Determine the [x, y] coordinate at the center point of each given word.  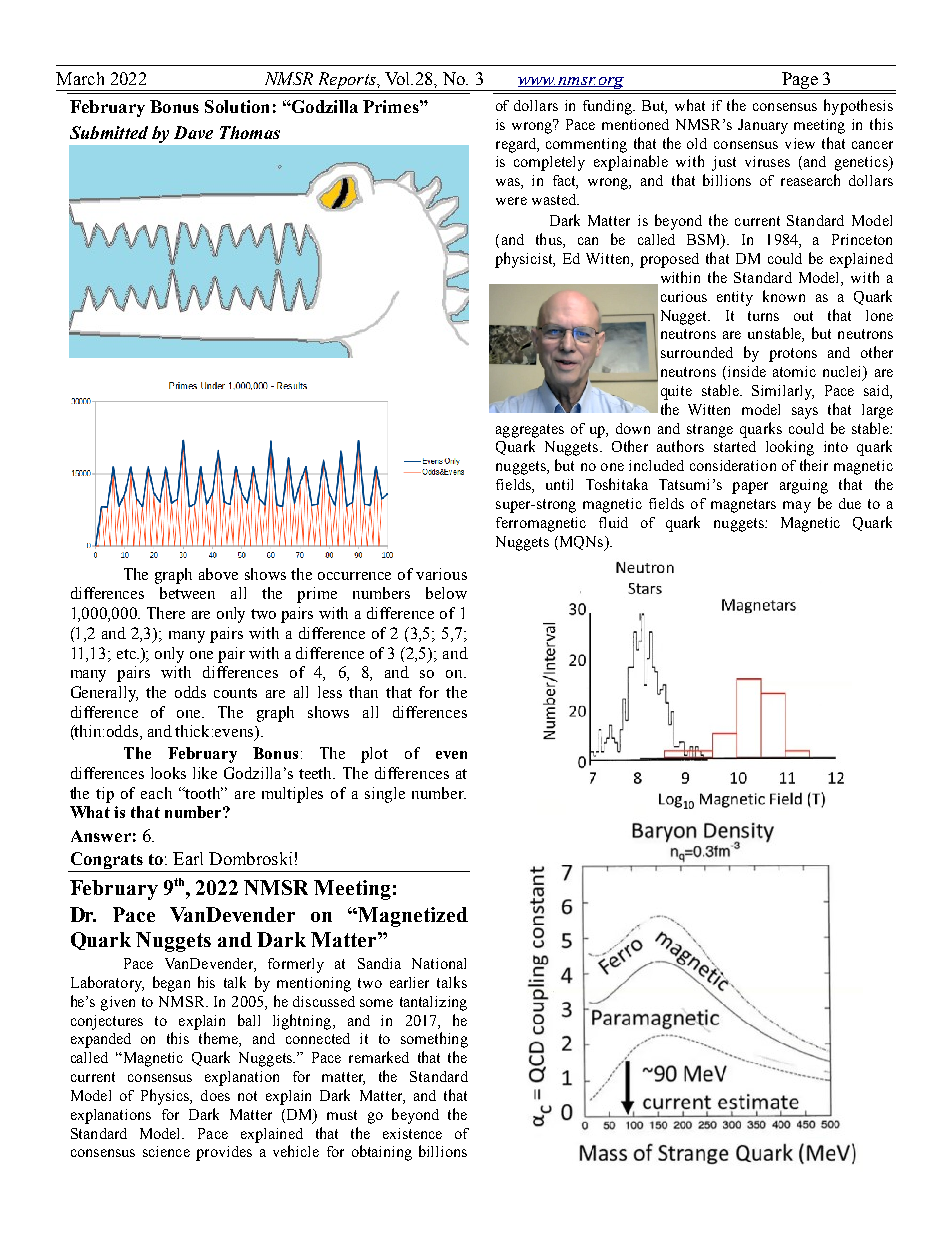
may [797, 507]
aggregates [530, 431]
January [763, 126]
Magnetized [413, 917]
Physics [166, 1097]
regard [517, 145]
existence [412, 1133]
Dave [193, 132]
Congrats [106, 862]
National [439, 963]
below [446, 593]
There [166, 613]
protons [793, 355]
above [218, 574]
